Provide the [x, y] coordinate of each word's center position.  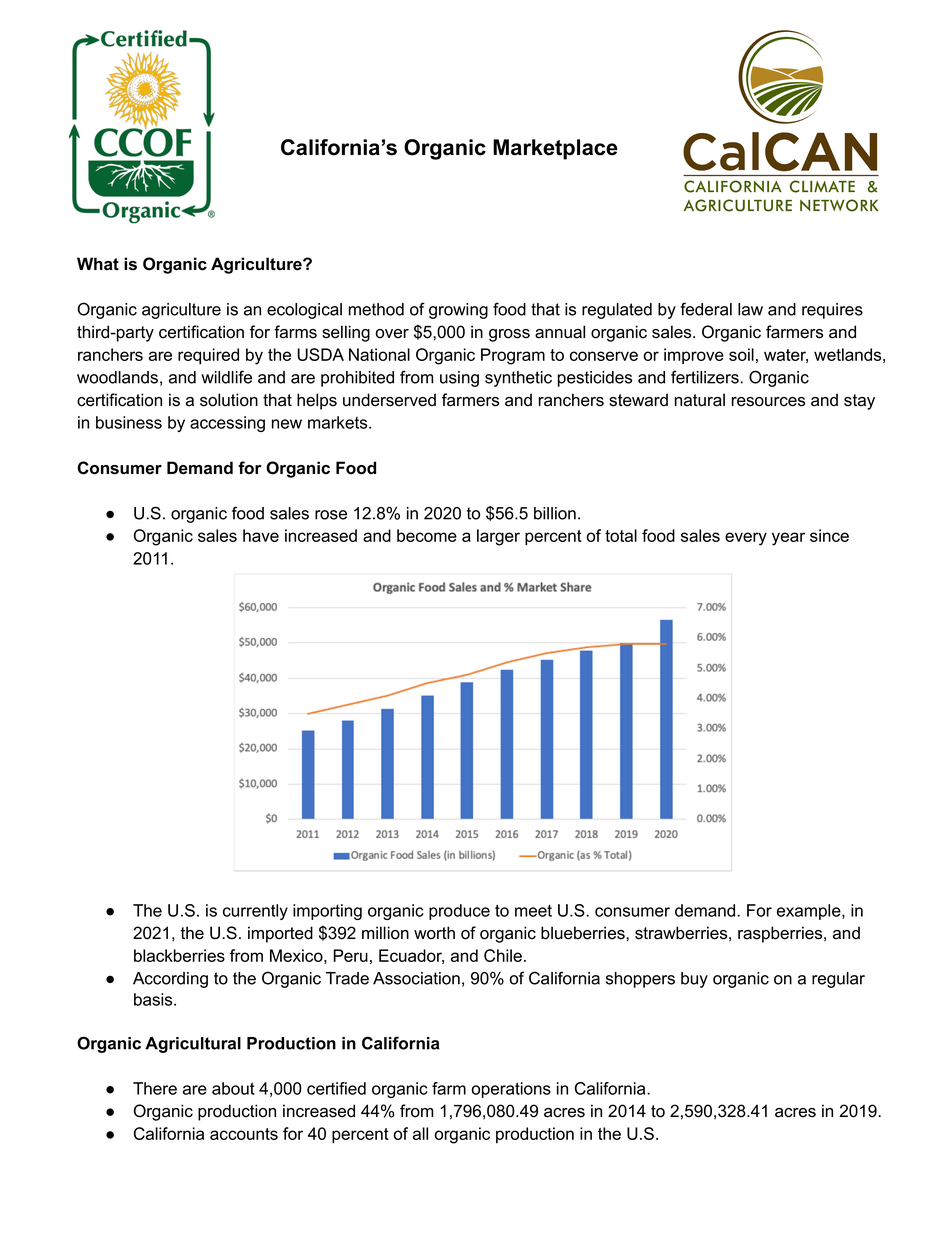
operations [511, 1090]
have [261, 535]
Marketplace [555, 149]
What [98, 264]
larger [498, 537]
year [788, 539]
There [155, 1088]
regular [838, 980]
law [750, 309]
